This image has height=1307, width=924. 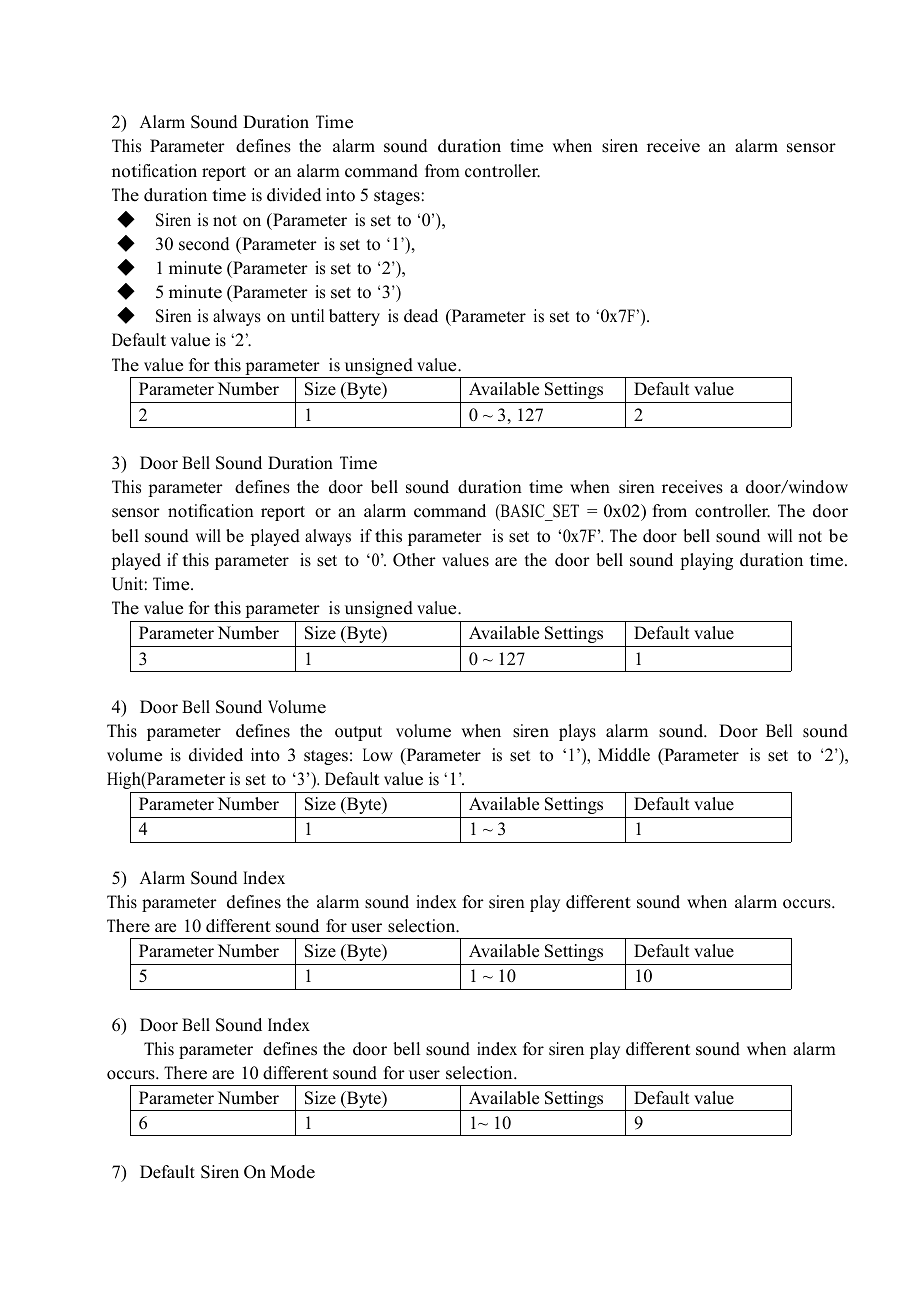 What do you see at coordinates (421, 316) in the image?
I see `dead` at bounding box center [421, 316].
